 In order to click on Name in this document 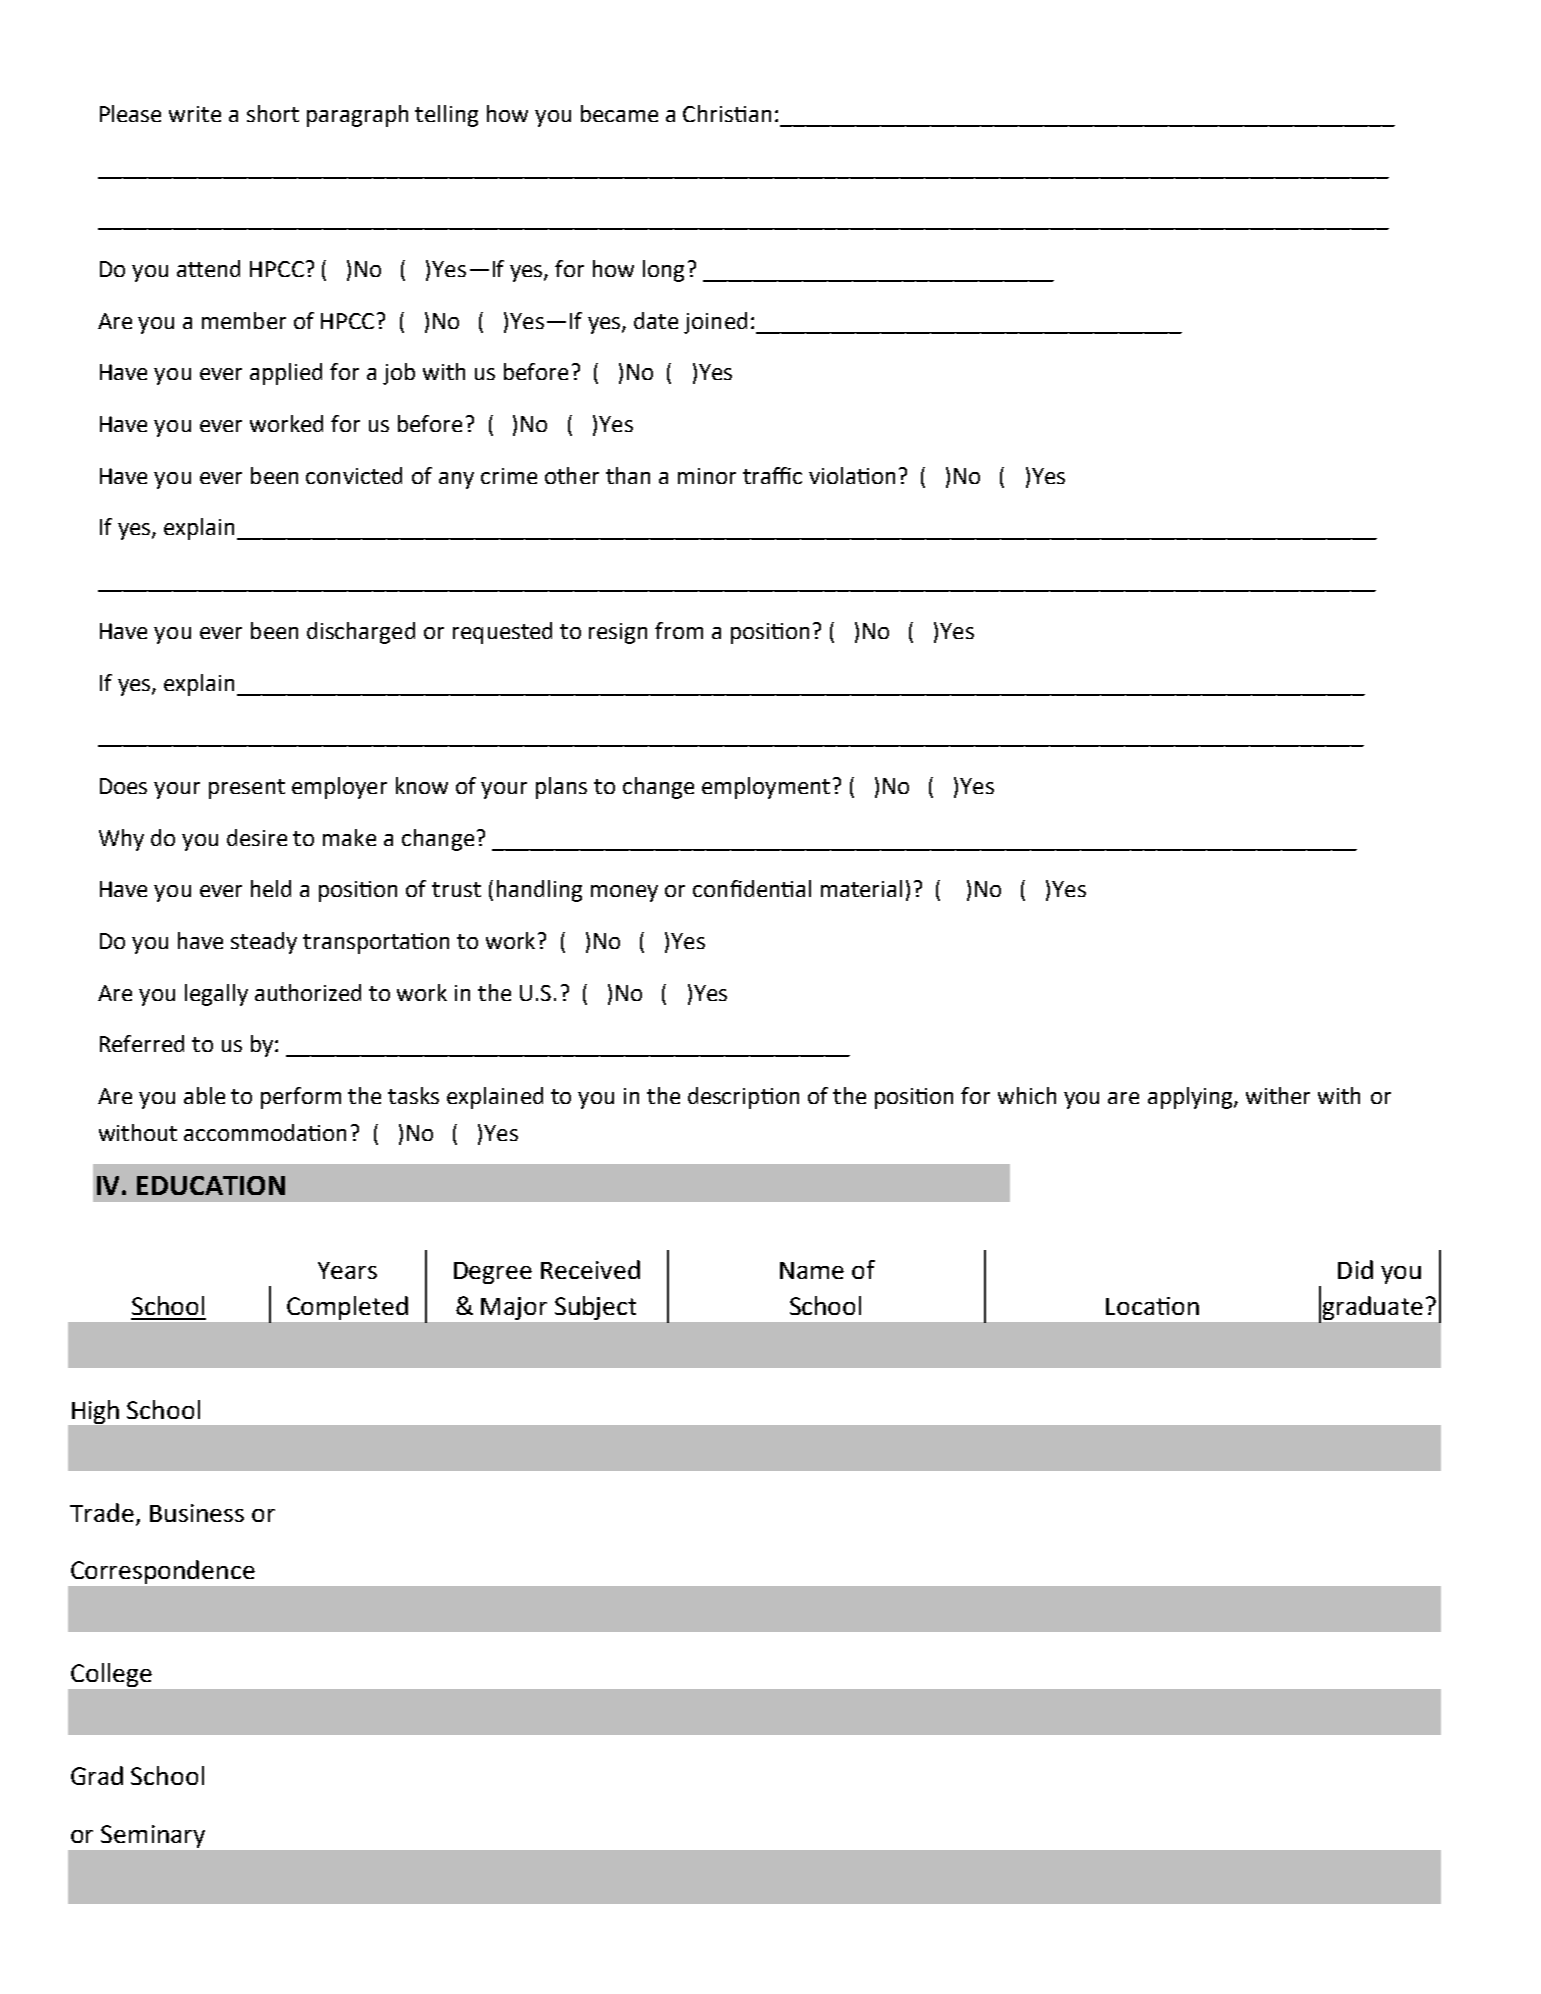, I will do `click(812, 1270)`.
